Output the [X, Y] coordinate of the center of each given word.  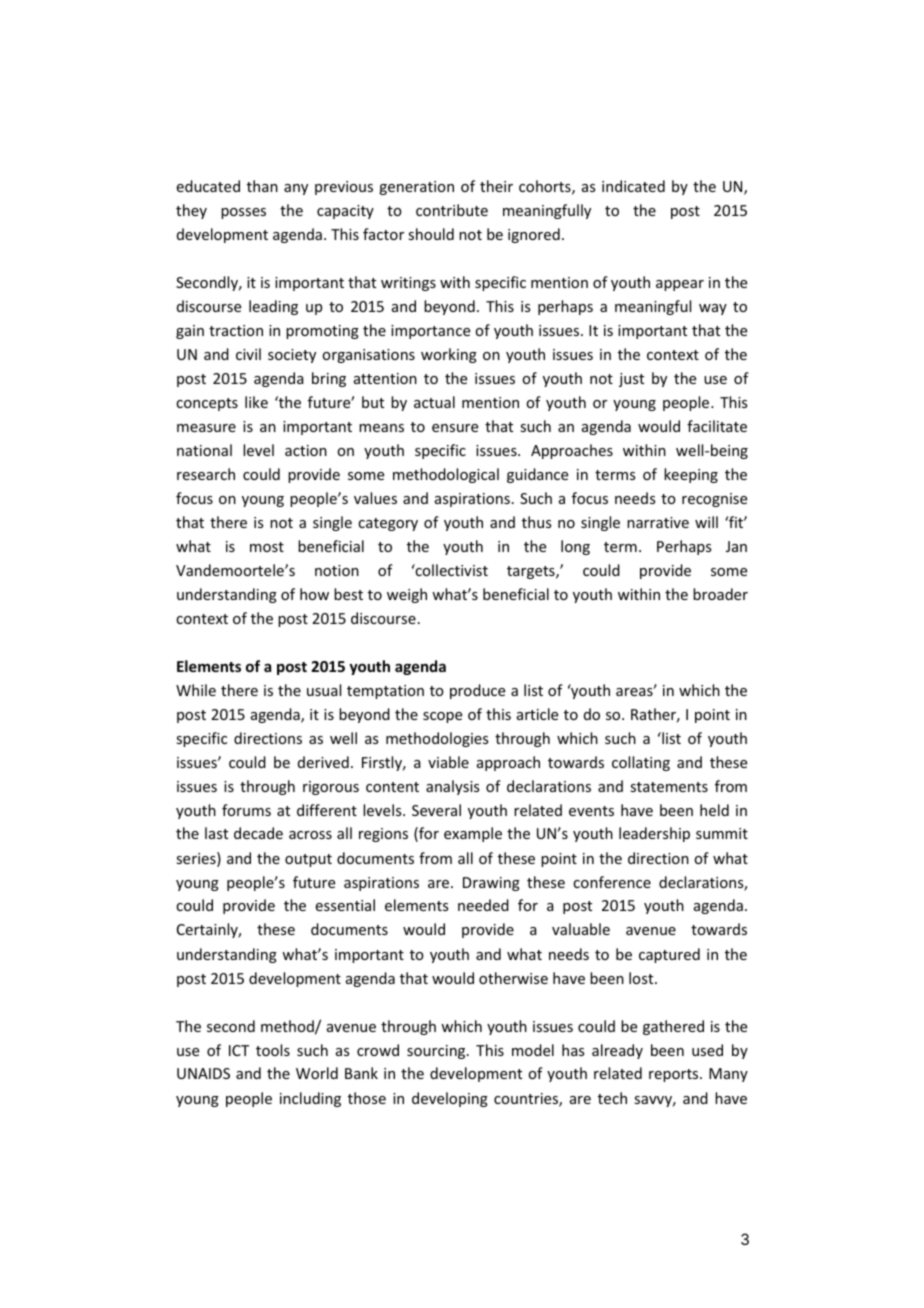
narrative [658, 522]
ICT [239, 1050]
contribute [452, 210]
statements [669, 787]
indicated [633, 186]
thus [536, 522]
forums [246, 810]
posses [243, 213]
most [267, 547]
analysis [452, 787]
